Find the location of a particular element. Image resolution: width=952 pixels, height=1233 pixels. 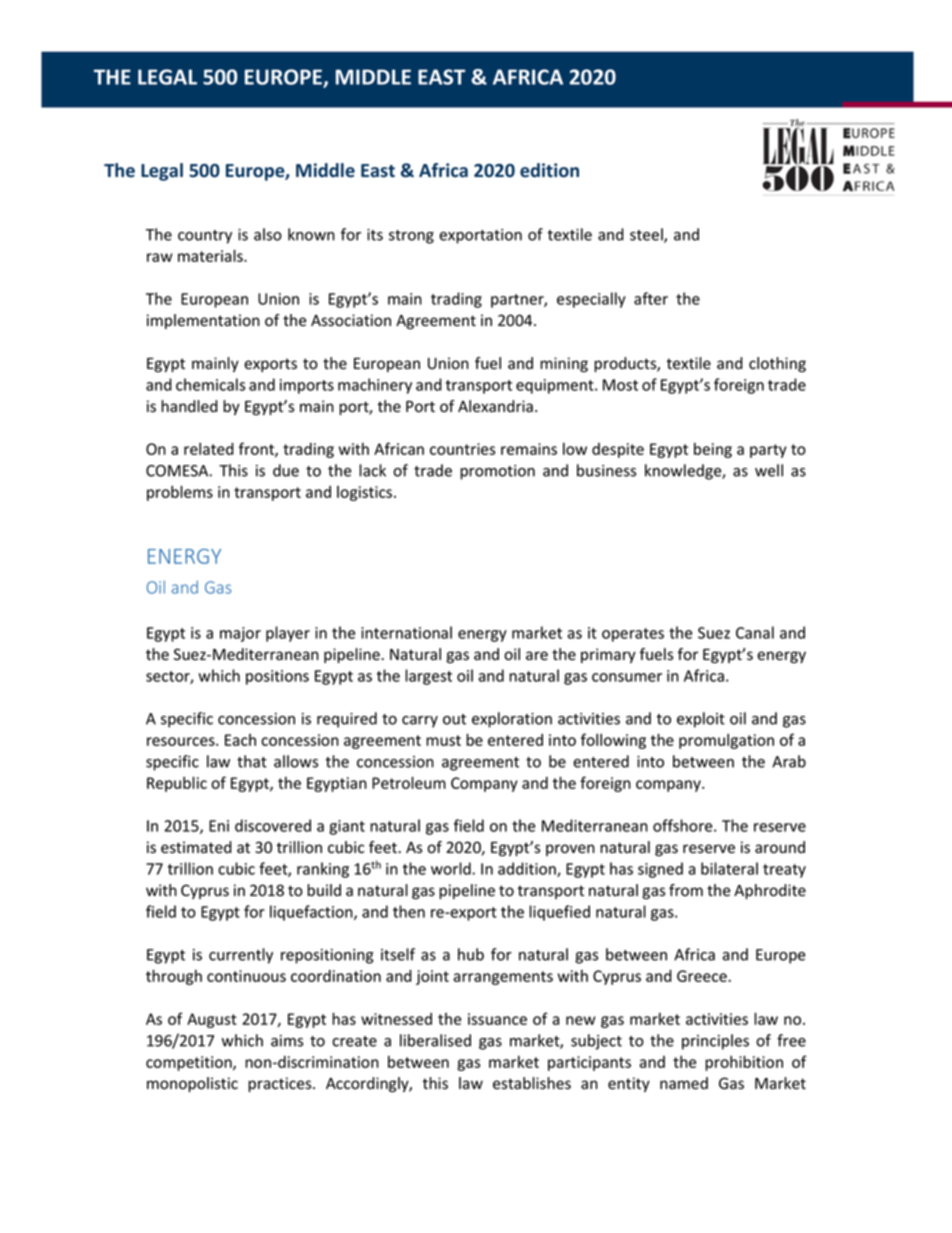

steel is located at coordinates (647, 235).
